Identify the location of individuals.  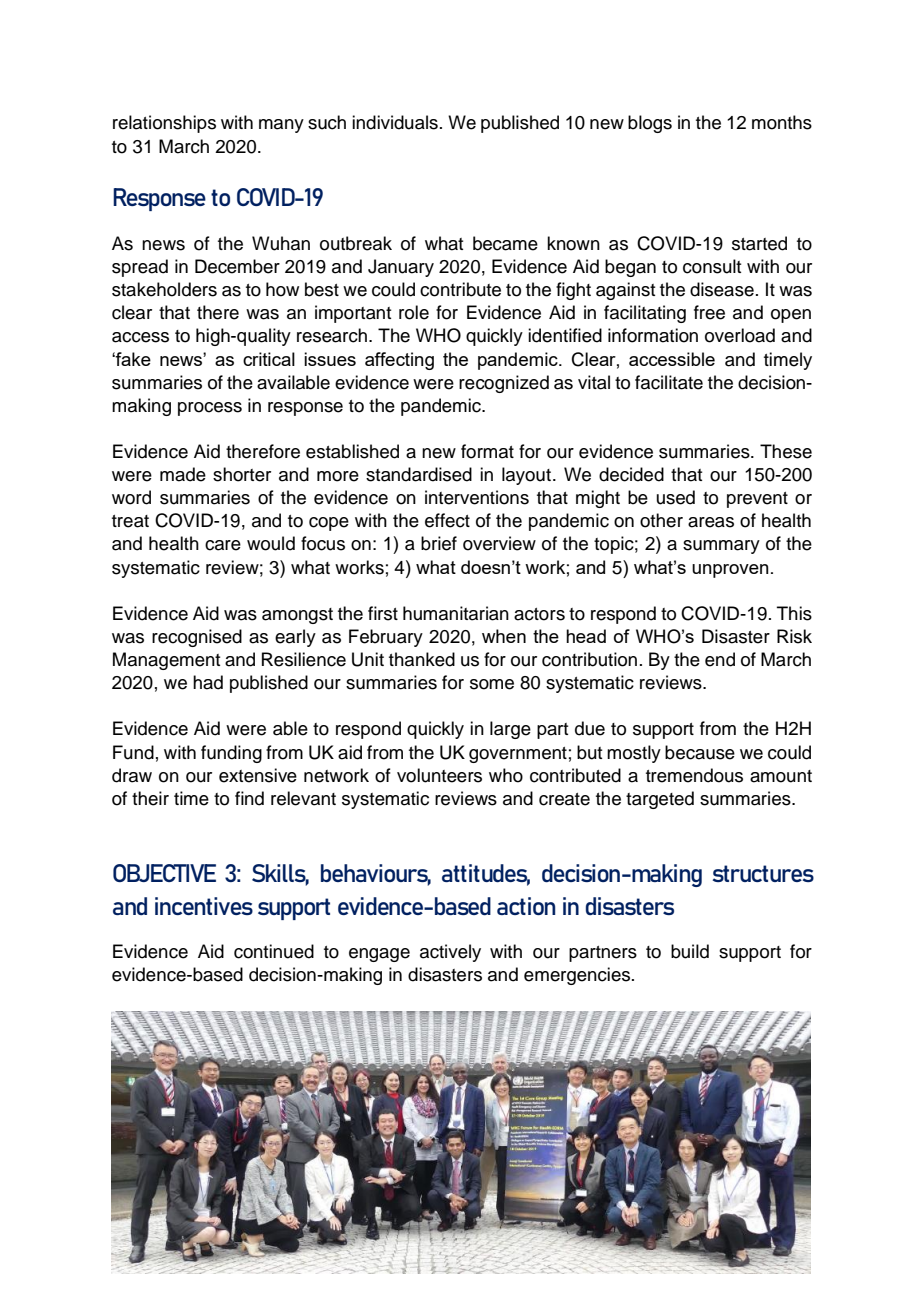
(395, 122).
